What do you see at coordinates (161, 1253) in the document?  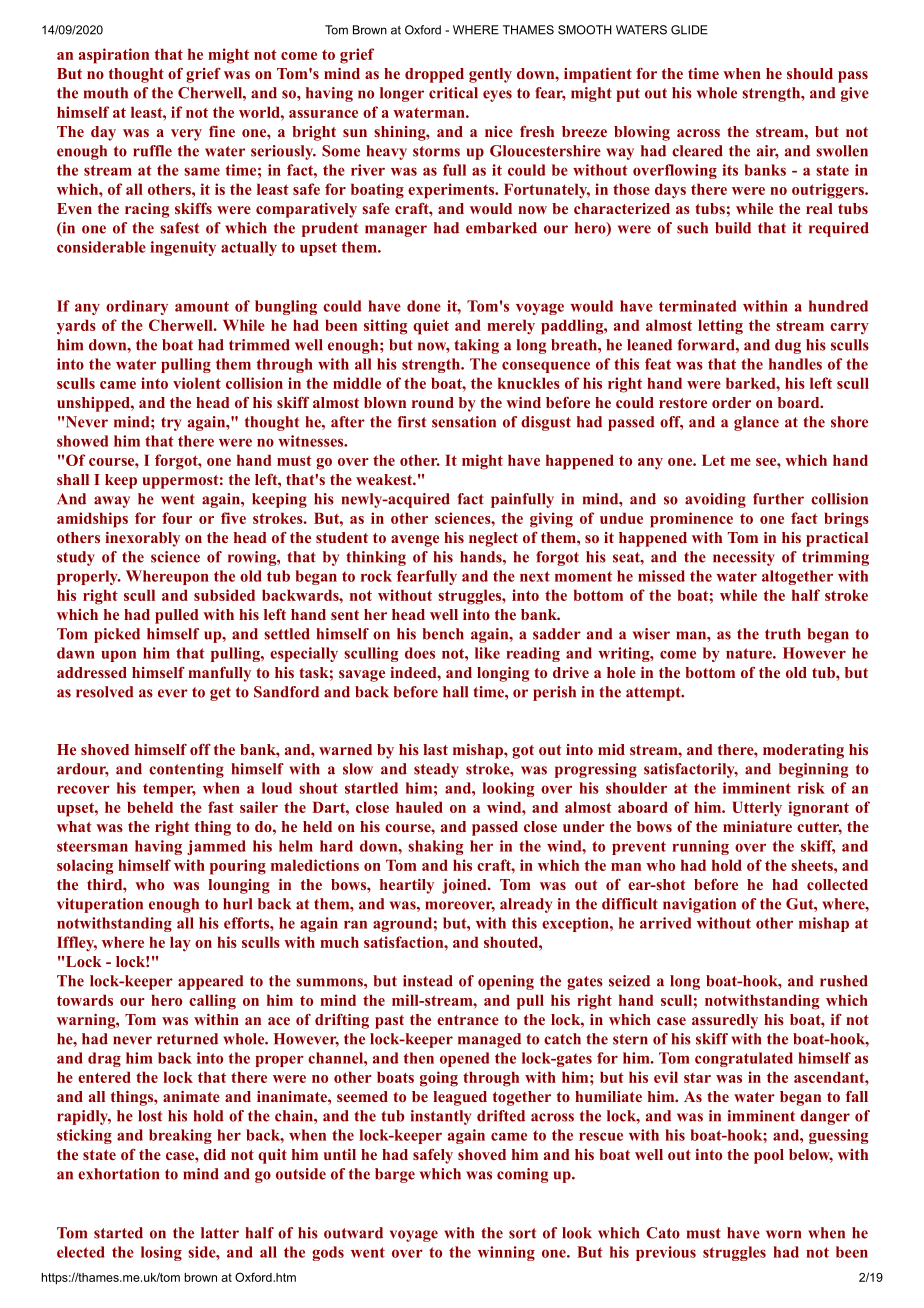 I see `losing` at bounding box center [161, 1253].
